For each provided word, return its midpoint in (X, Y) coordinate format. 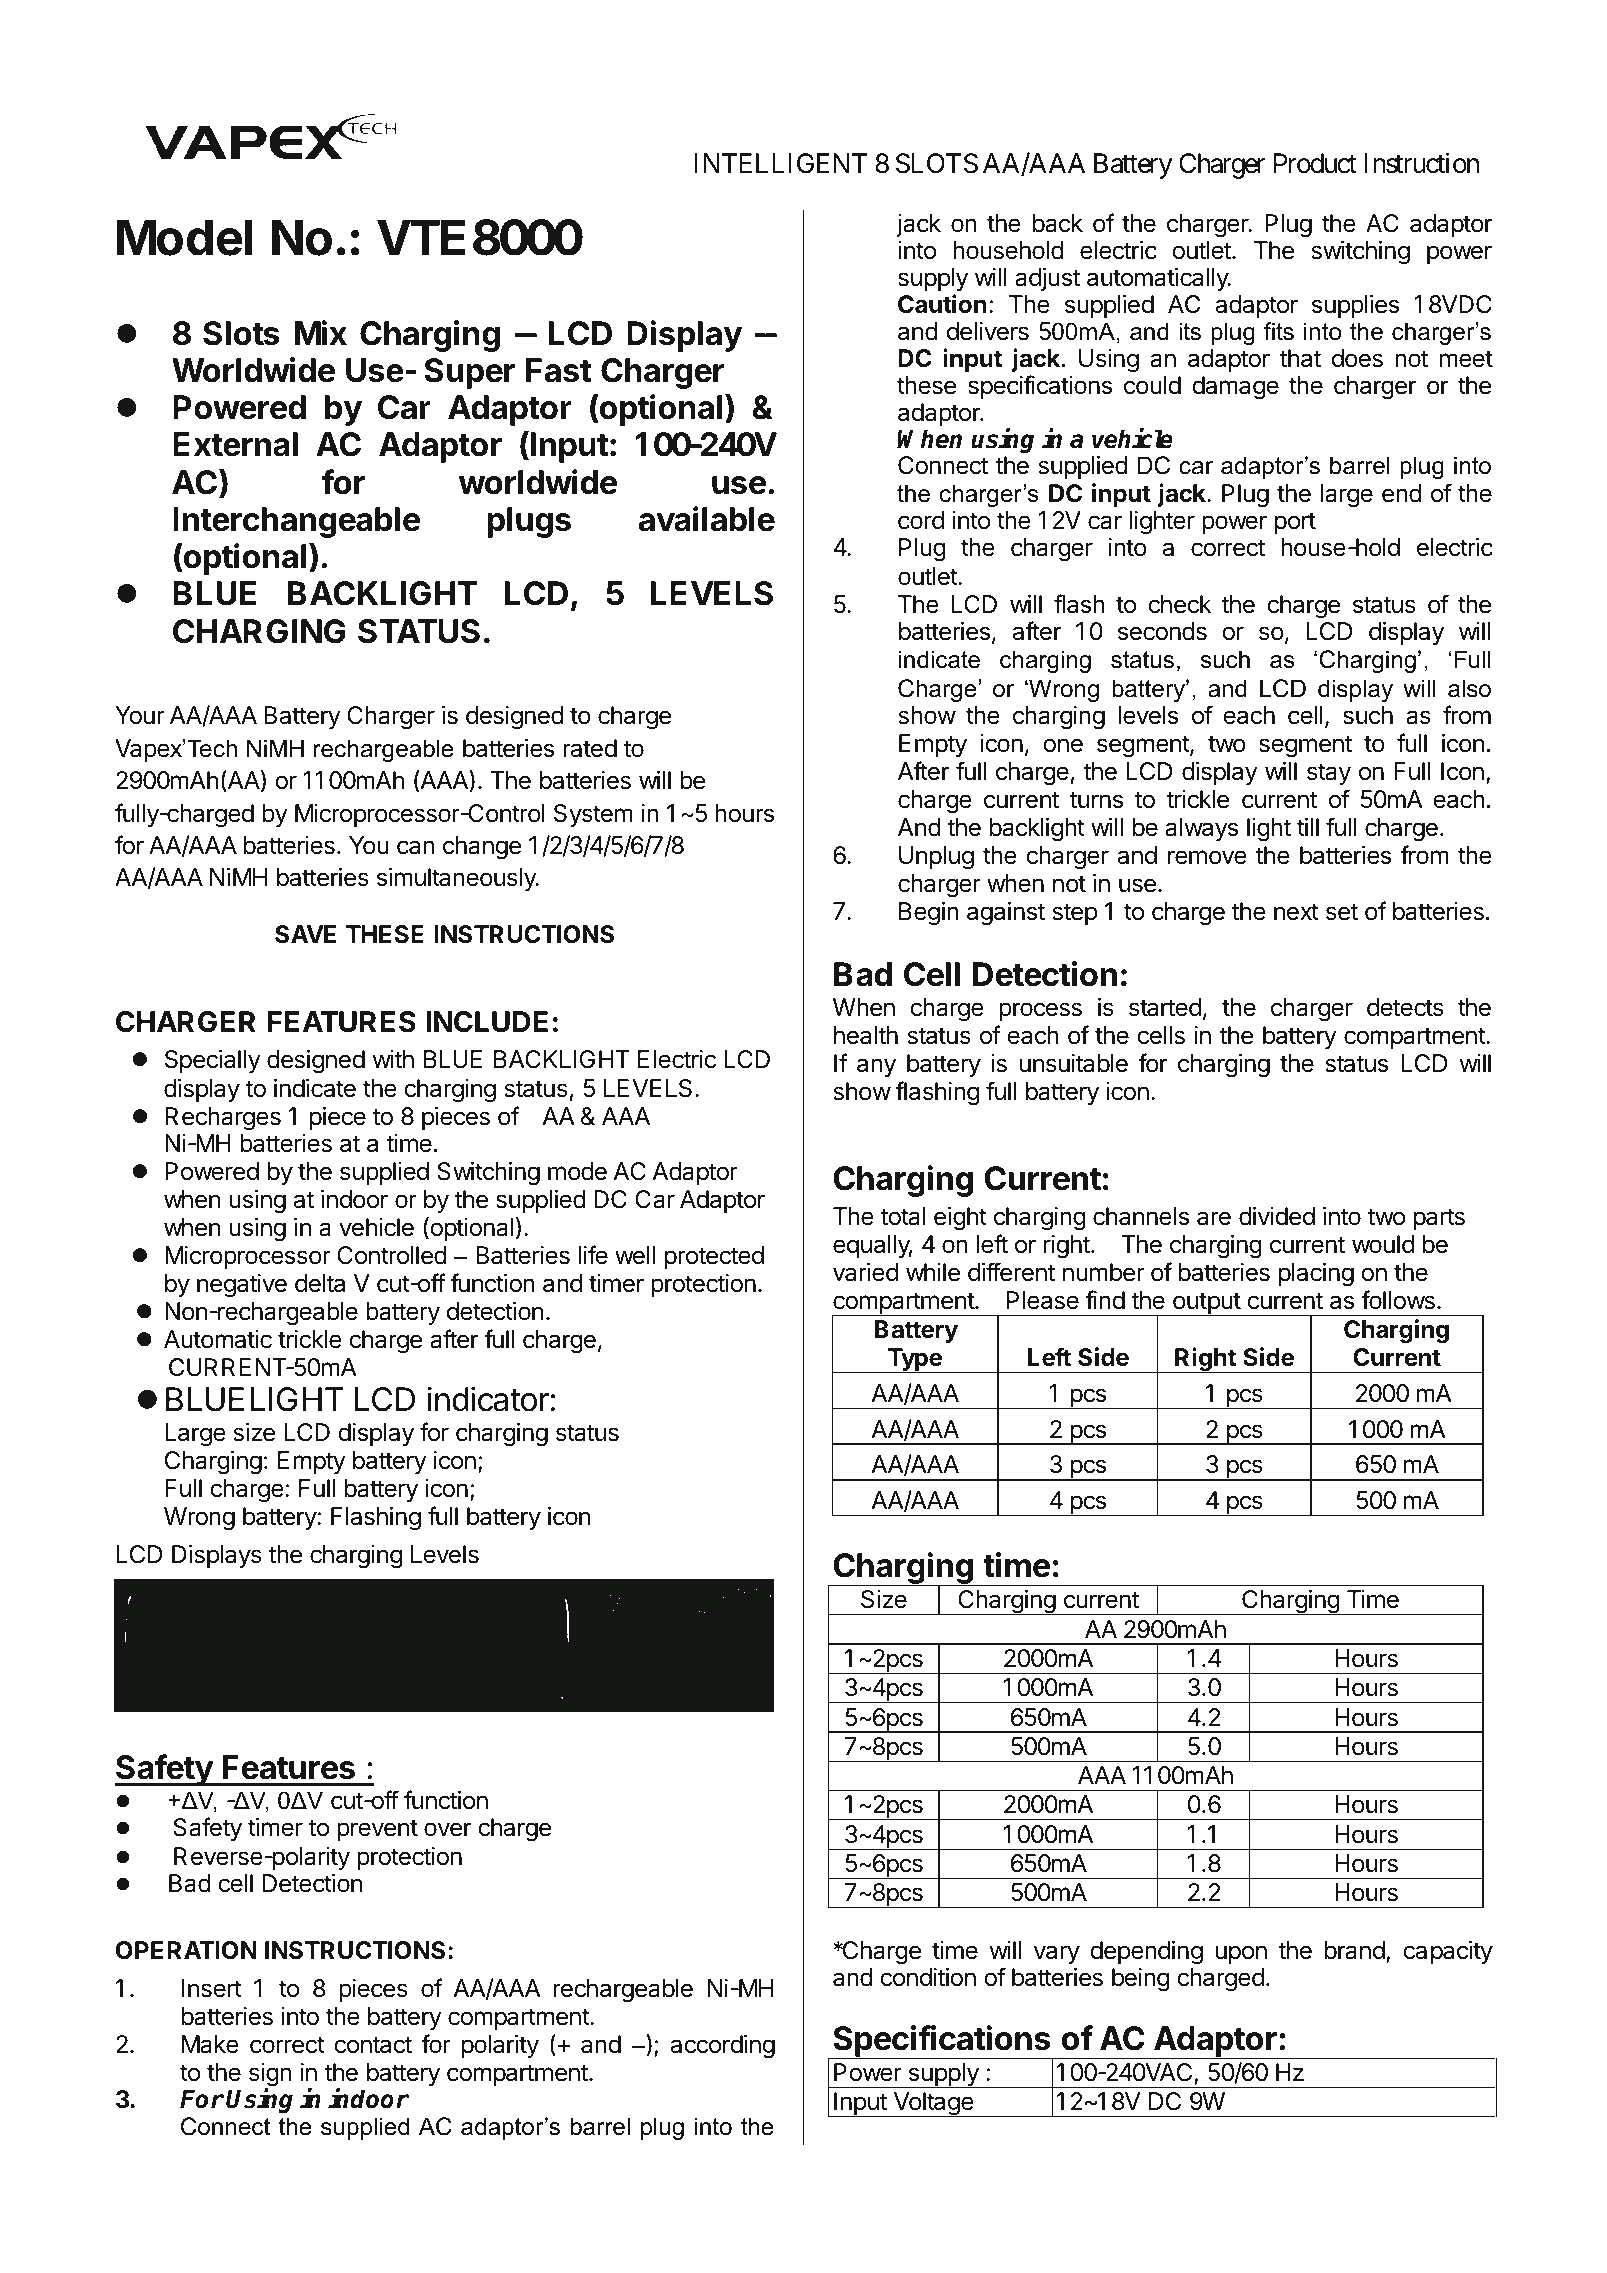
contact (373, 2045)
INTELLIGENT (781, 163)
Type (914, 1360)
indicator (488, 1399)
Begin (929, 914)
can (416, 847)
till (1308, 827)
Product (1315, 163)
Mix (321, 332)
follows (1398, 1300)
